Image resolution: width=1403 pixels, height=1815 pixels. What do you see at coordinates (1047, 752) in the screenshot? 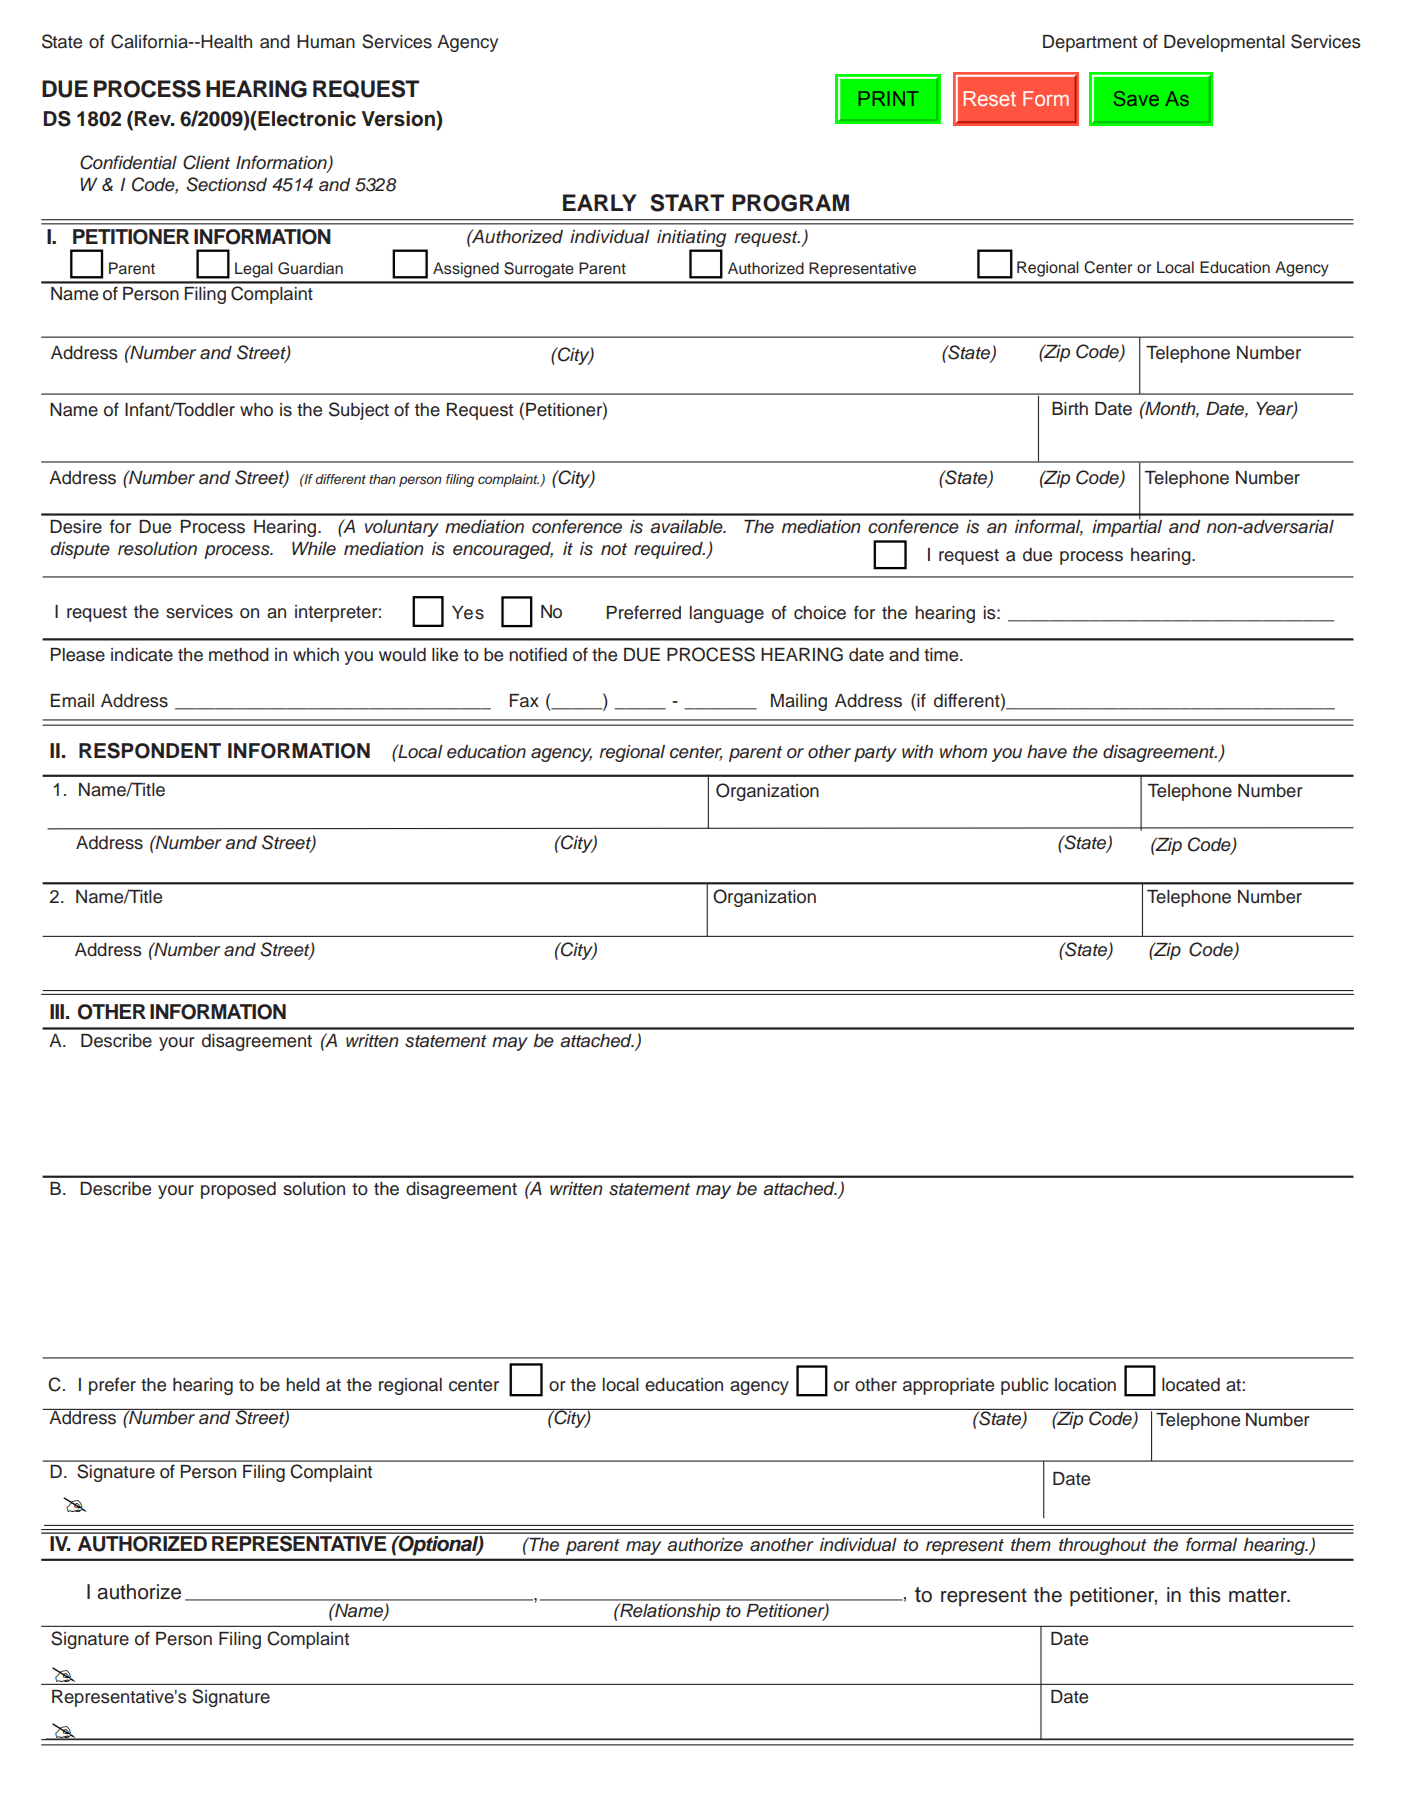
I see `have` at bounding box center [1047, 752].
